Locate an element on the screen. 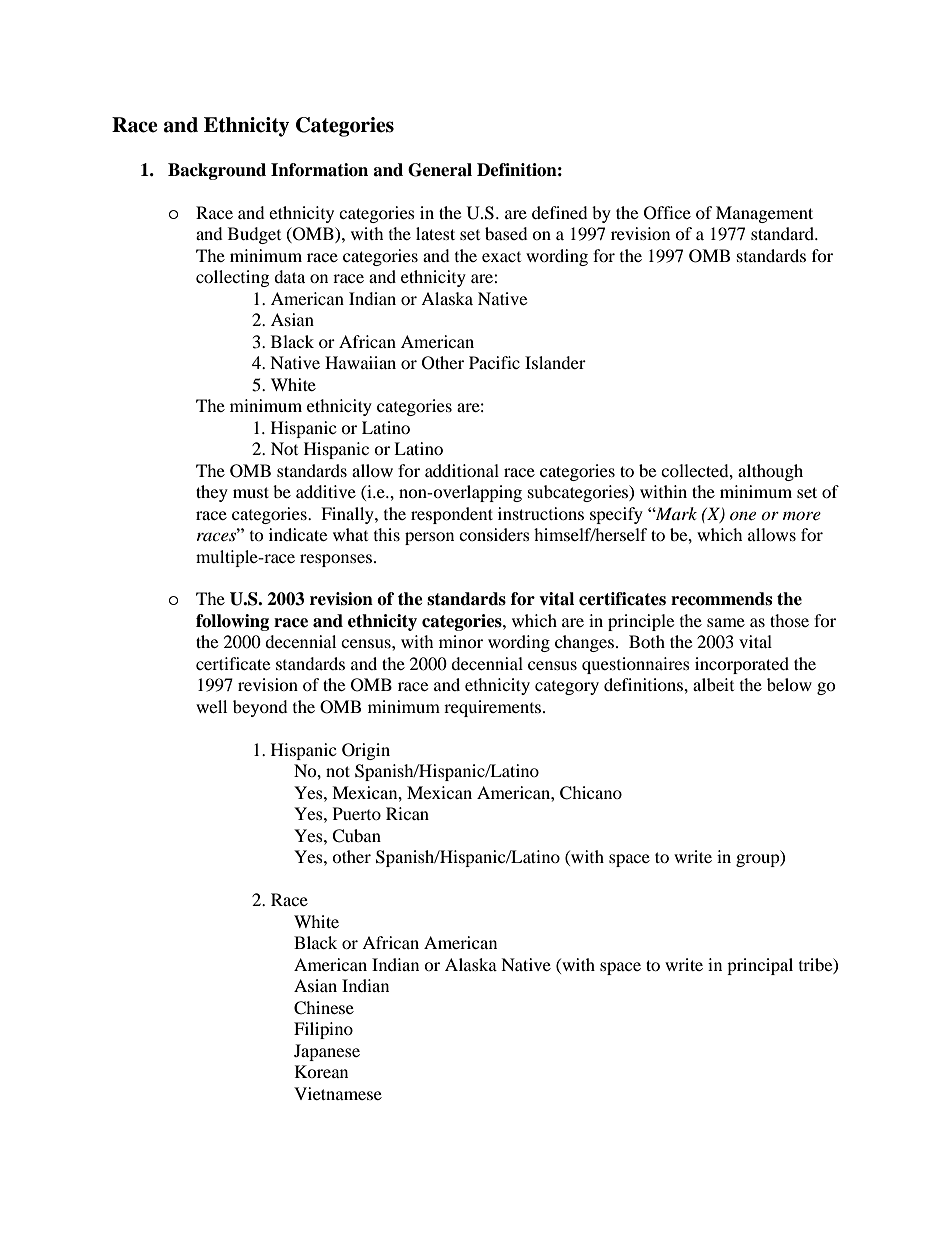 This screenshot has width=952, height=1233. minor is located at coordinates (461, 641).
